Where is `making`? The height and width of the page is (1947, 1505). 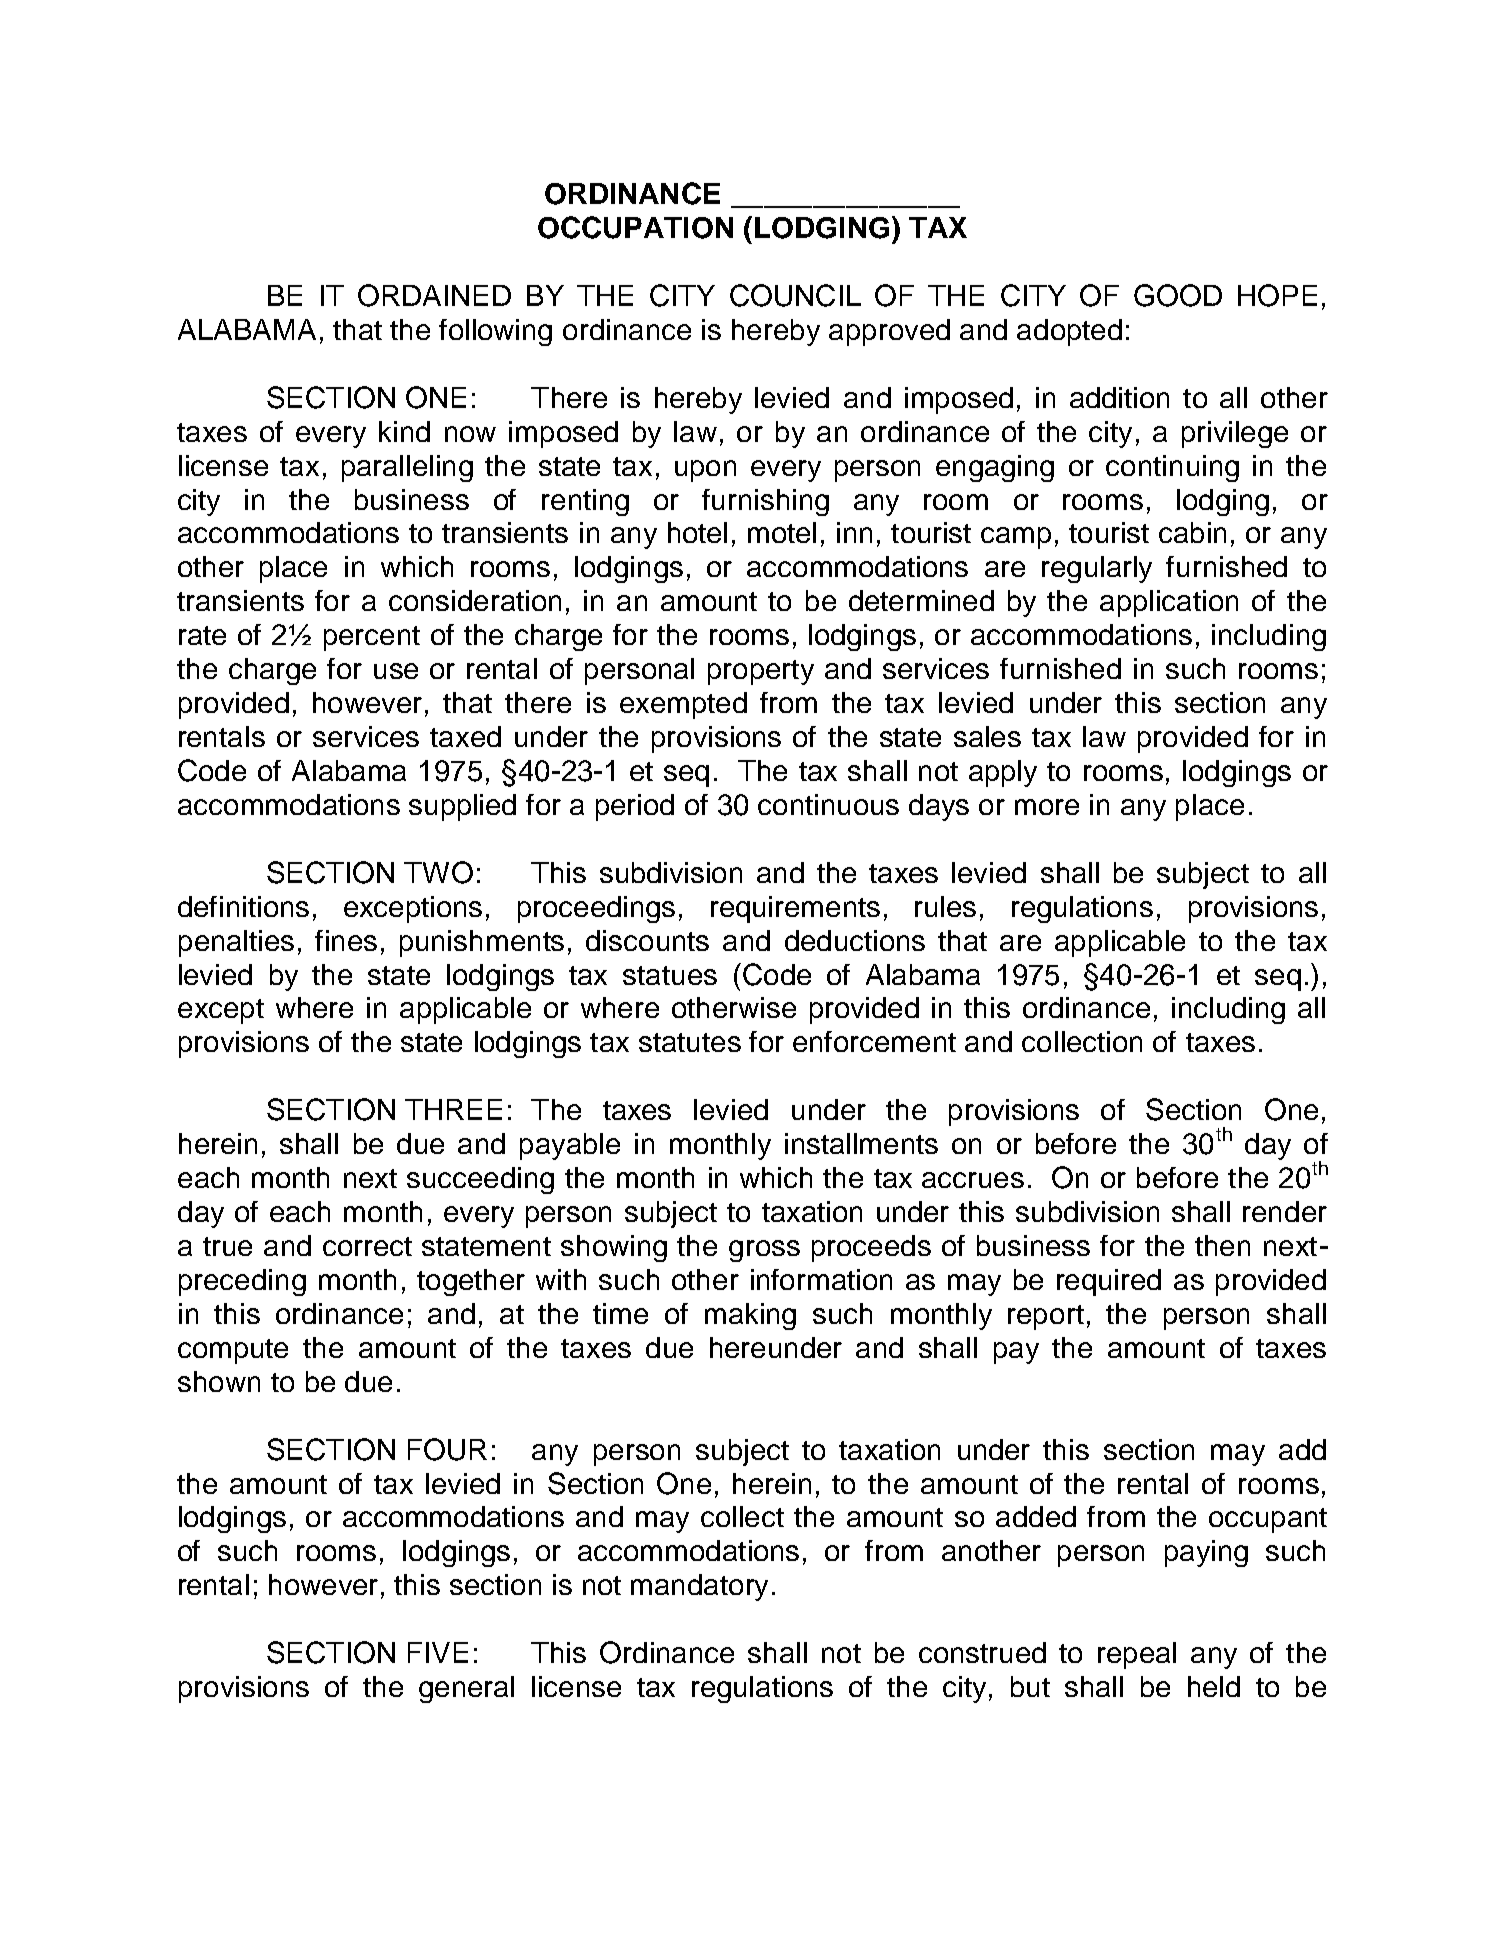 making is located at coordinates (750, 1316).
